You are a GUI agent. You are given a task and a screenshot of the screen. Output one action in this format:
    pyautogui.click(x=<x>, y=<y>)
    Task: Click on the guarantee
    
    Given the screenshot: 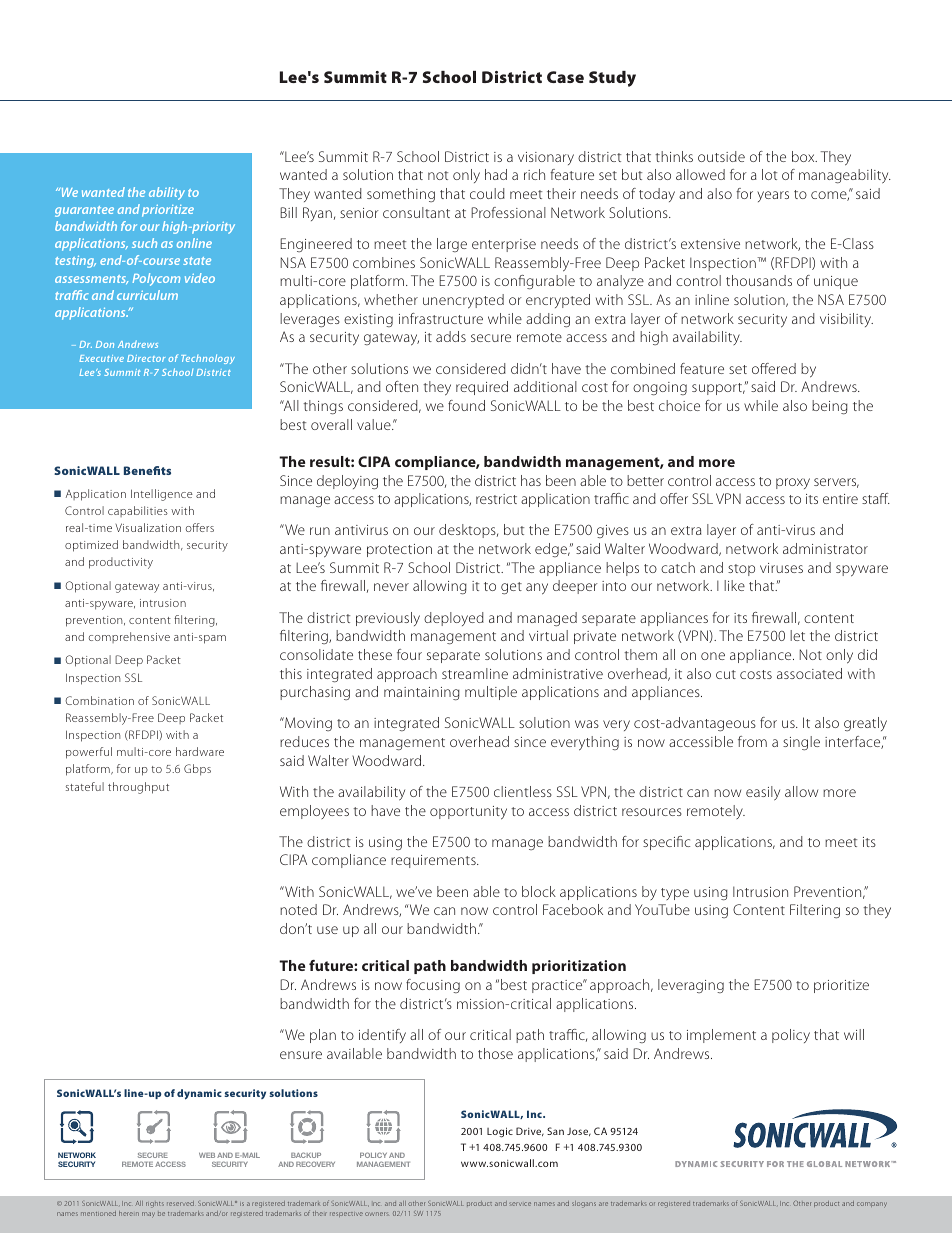 What is the action you would take?
    pyautogui.click(x=84, y=211)
